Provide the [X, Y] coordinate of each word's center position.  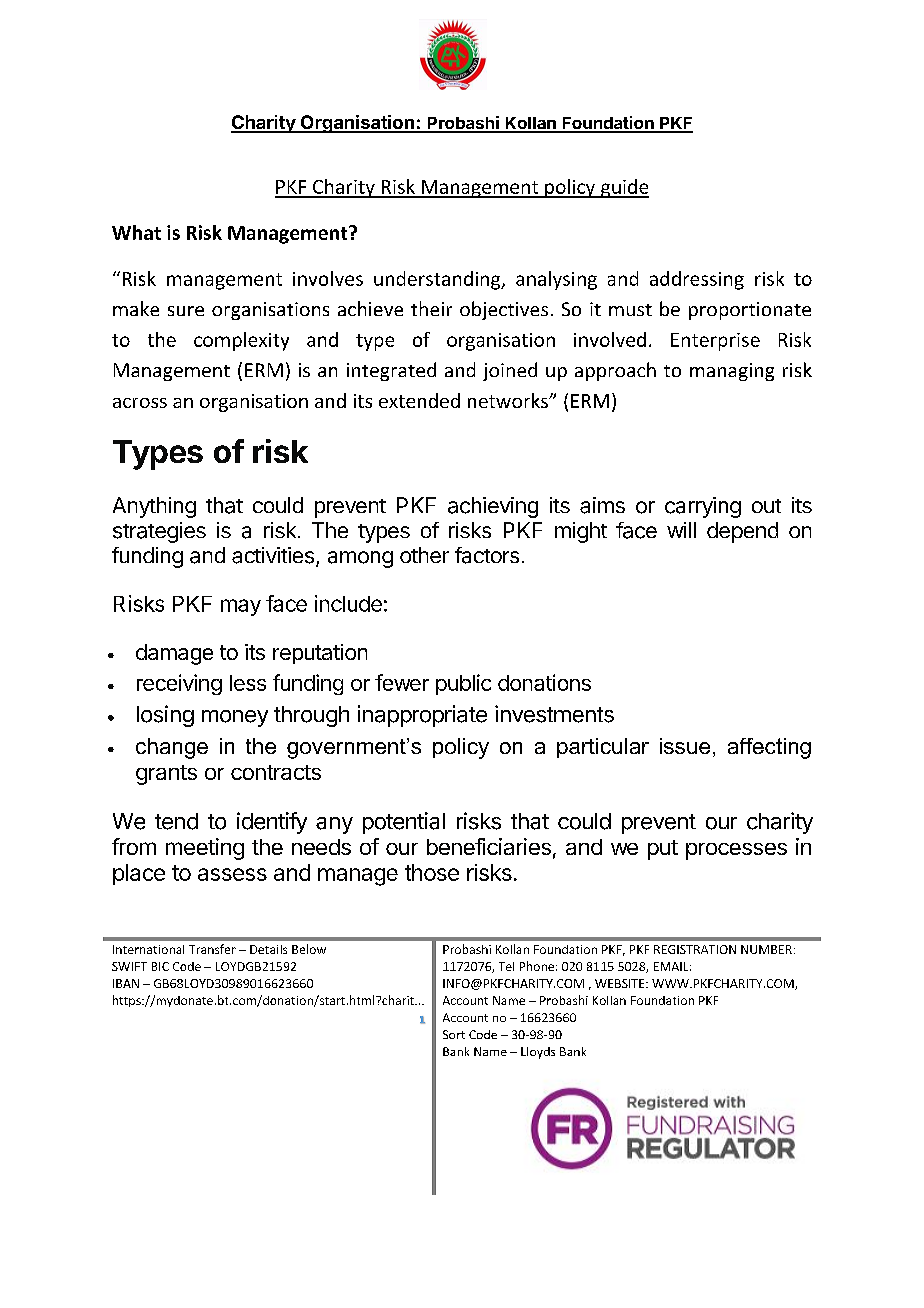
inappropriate [422, 716]
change [172, 748]
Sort [454, 1034]
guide [623, 188]
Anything [154, 507]
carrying [703, 507]
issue [685, 746]
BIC [160, 966]
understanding [438, 280]
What [136, 232]
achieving [493, 507]
